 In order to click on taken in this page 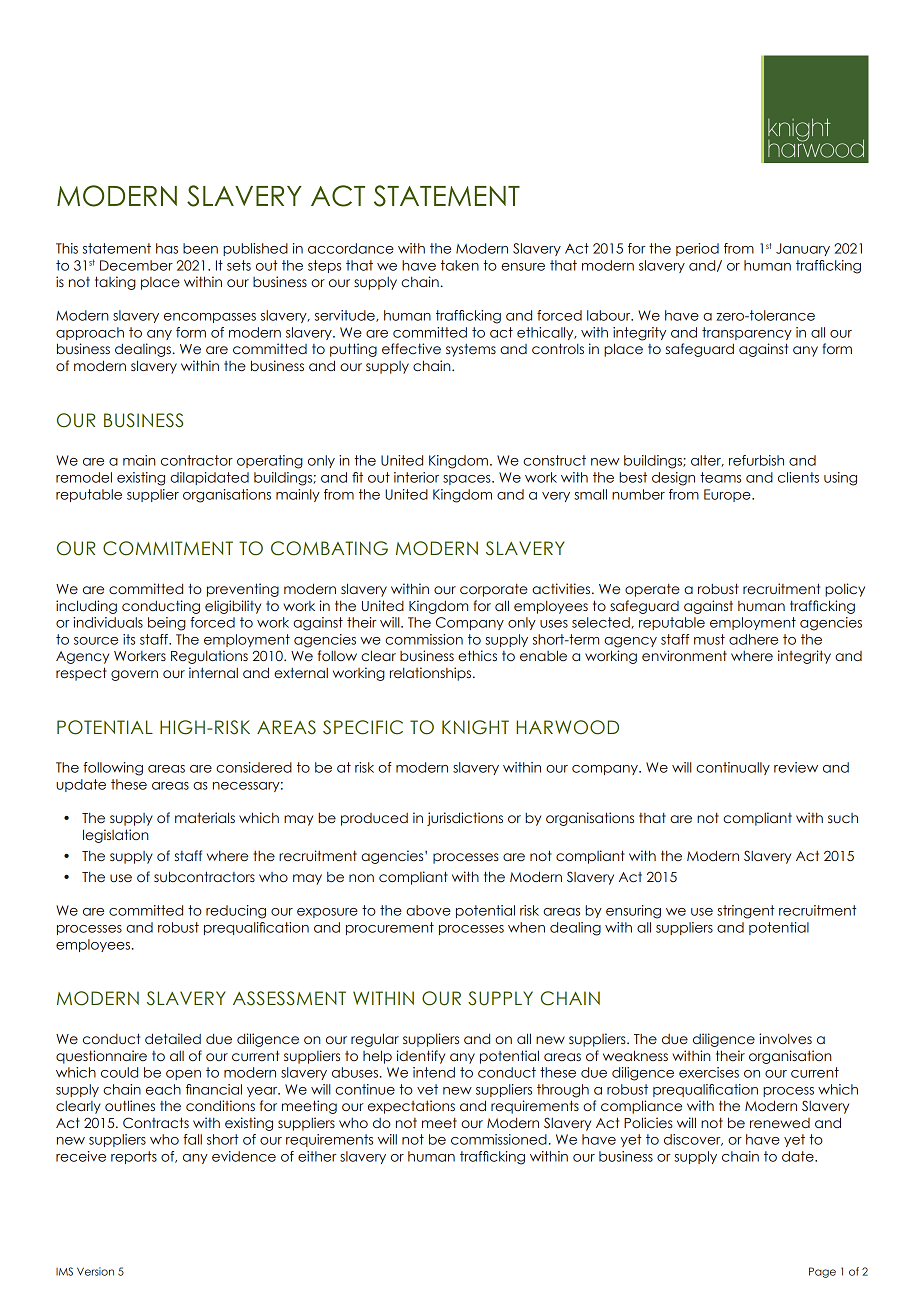, I will do `click(460, 265)`.
